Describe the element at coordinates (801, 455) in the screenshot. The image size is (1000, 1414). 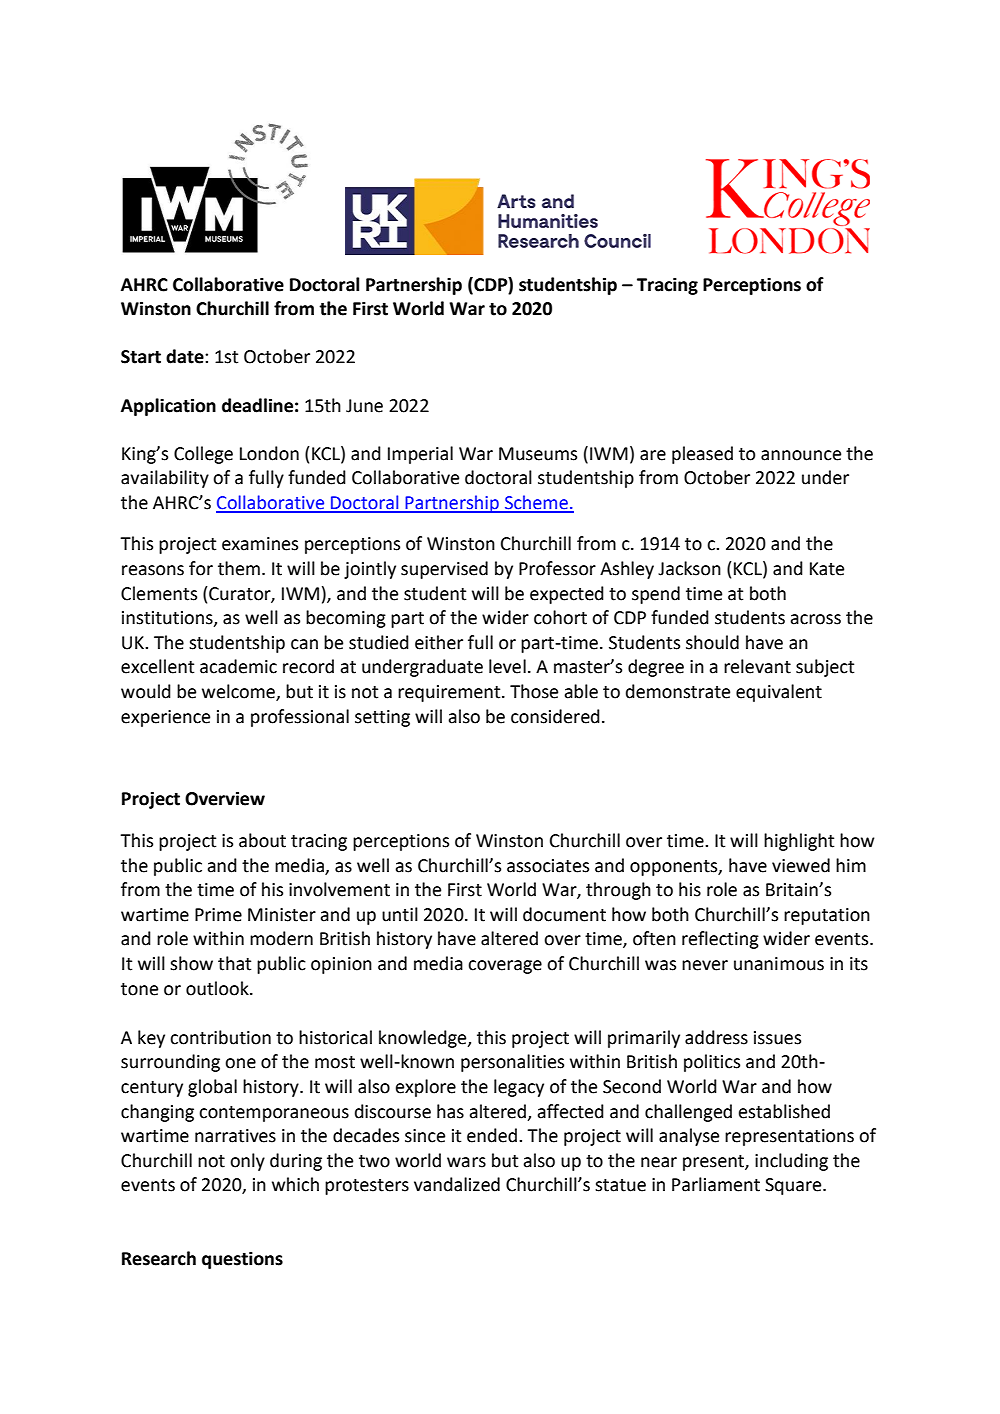
I see `announce` at that location.
